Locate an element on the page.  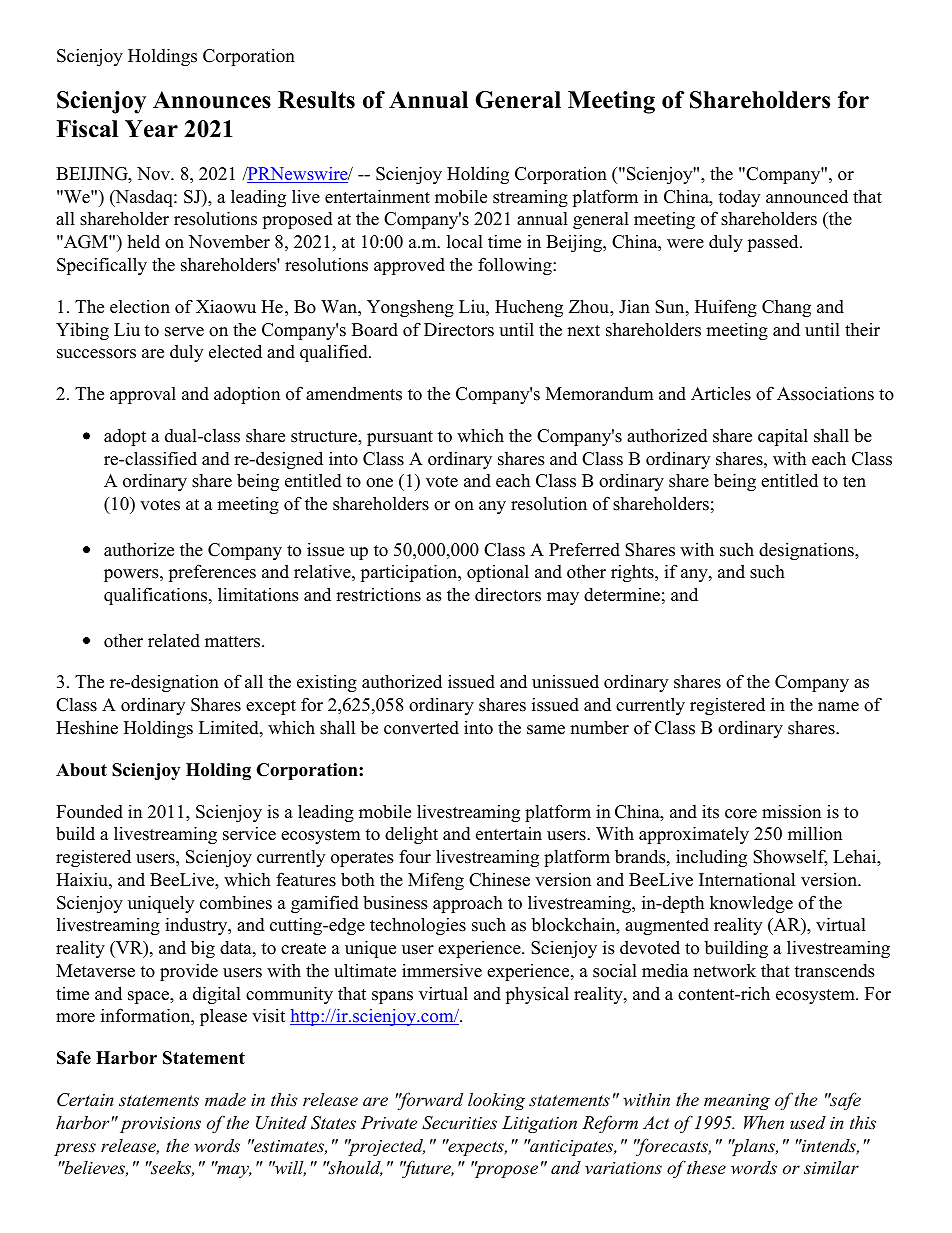
Results is located at coordinates (316, 100).
